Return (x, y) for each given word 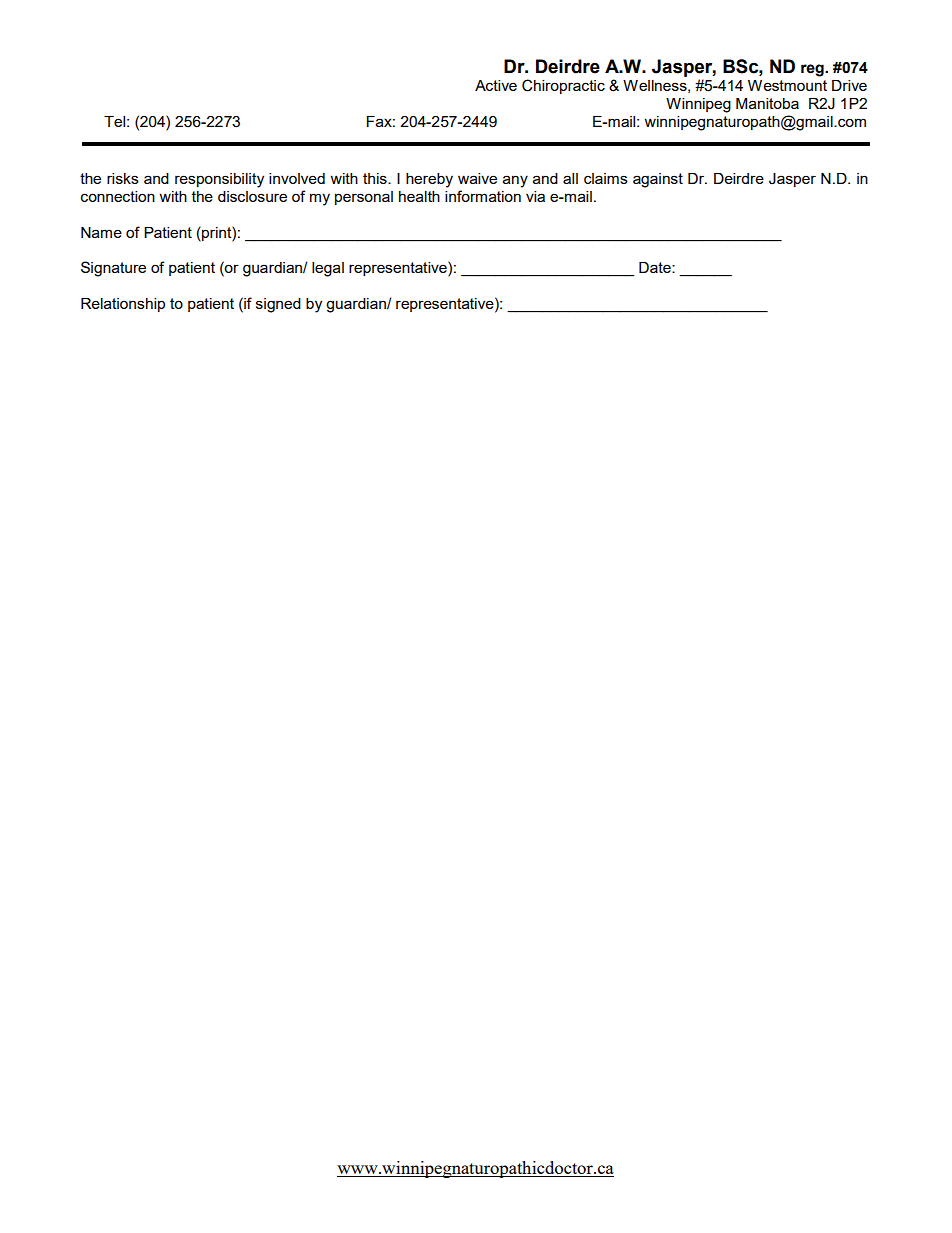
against (658, 180)
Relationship (123, 305)
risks (123, 178)
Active (496, 85)
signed (278, 305)
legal (328, 269)
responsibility (219, 180)
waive (477, 178)
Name (101, 232)
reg (813, 70)
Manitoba (767, 103)
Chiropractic (563, 86)
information (483, 196)
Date (656, 267)
